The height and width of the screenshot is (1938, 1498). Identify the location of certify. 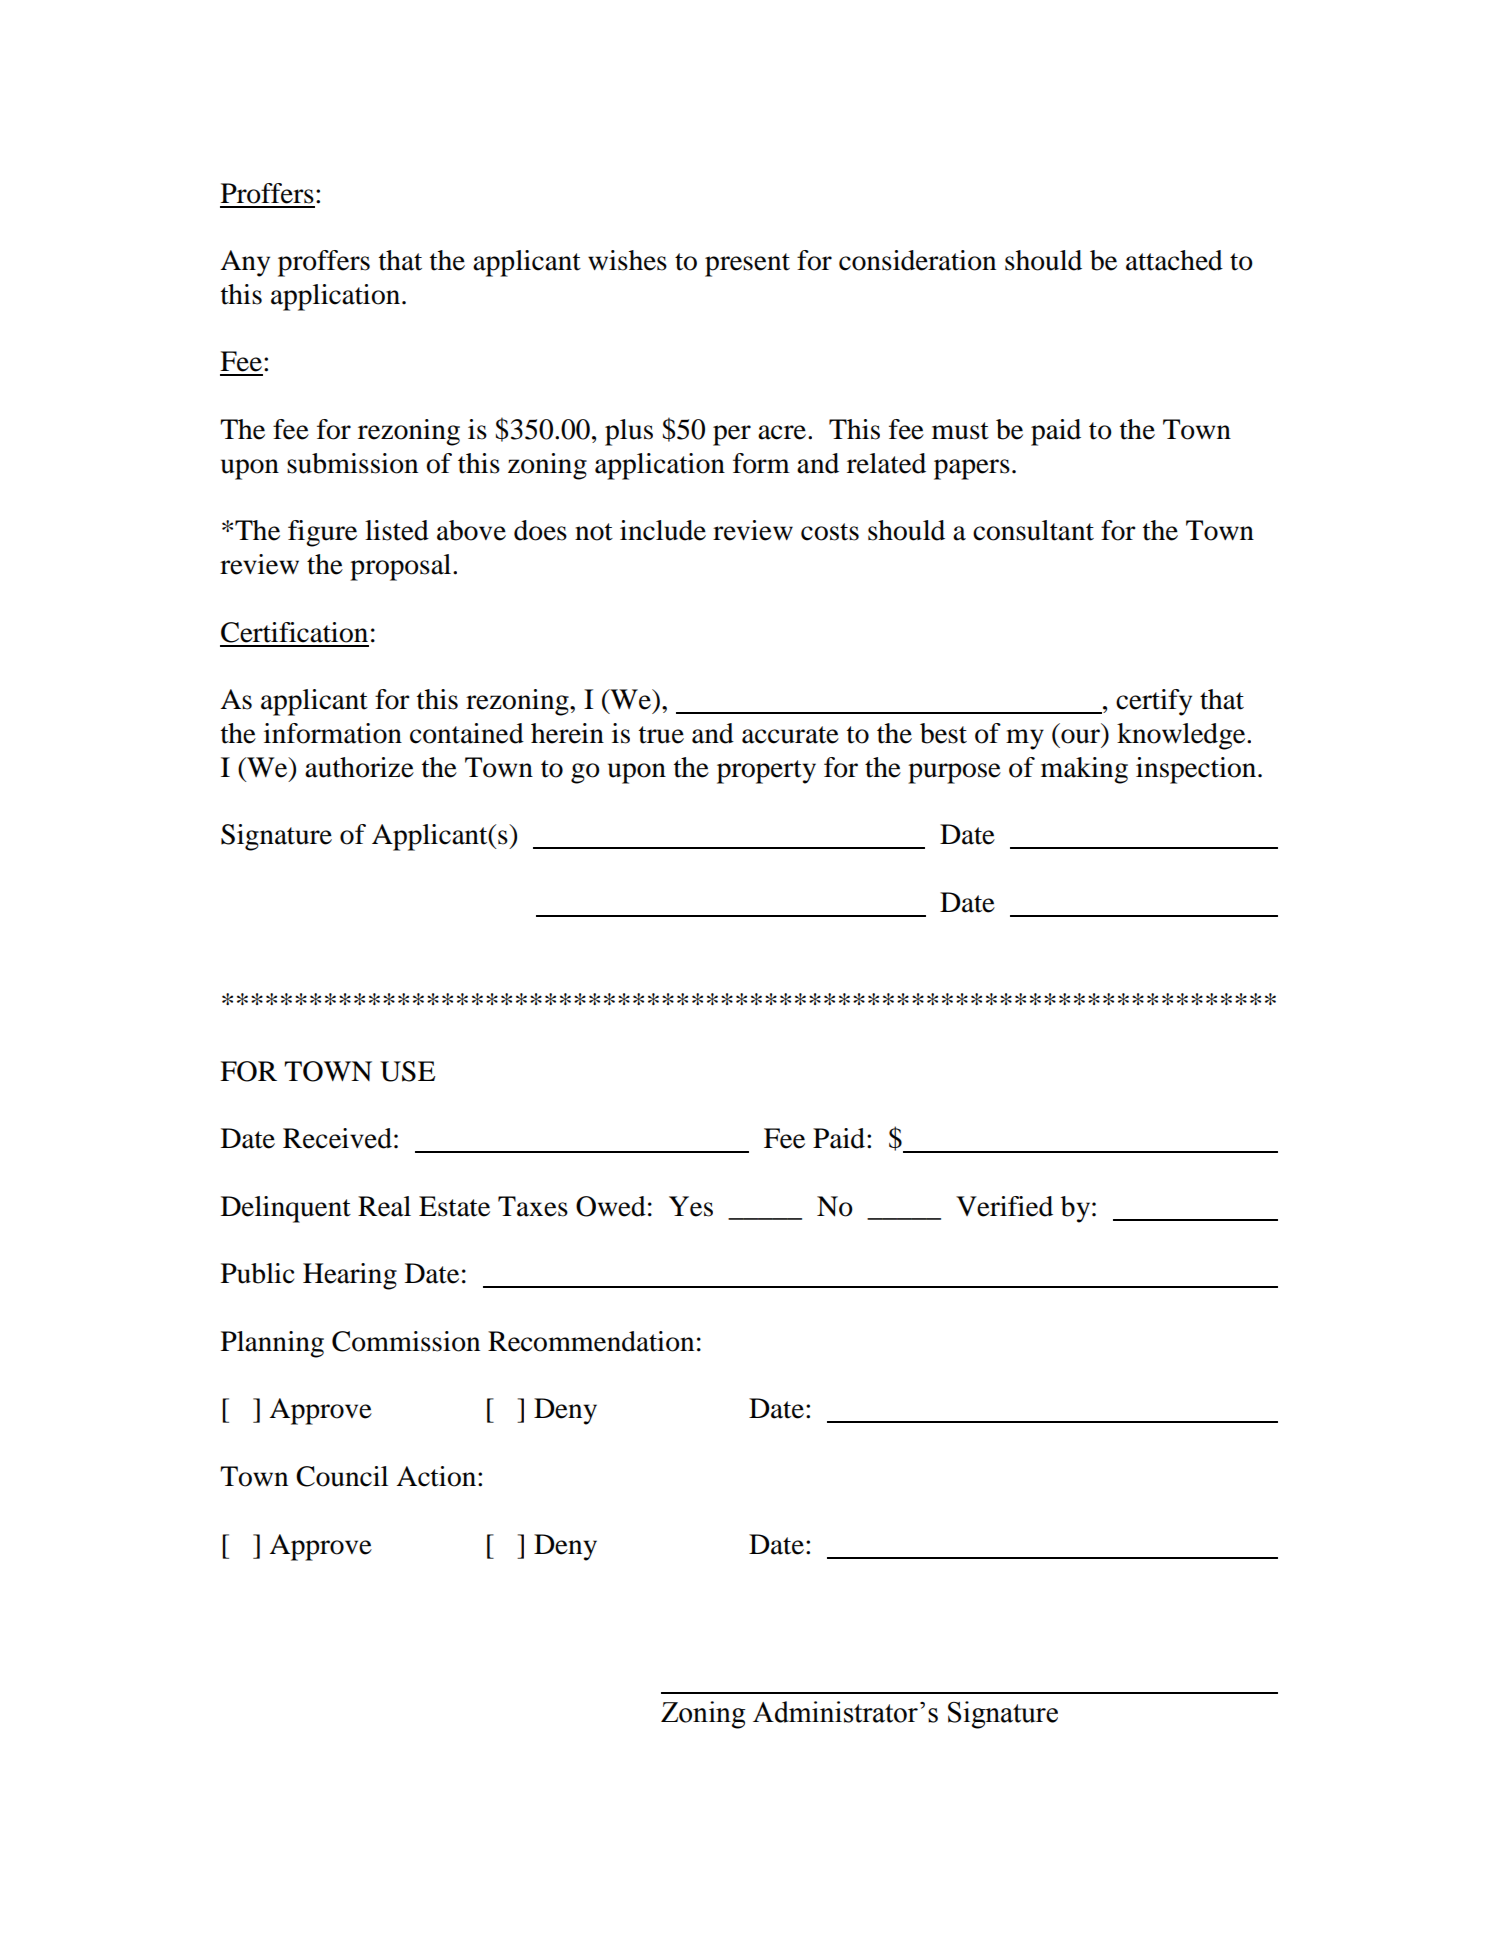
(1154, 702).
